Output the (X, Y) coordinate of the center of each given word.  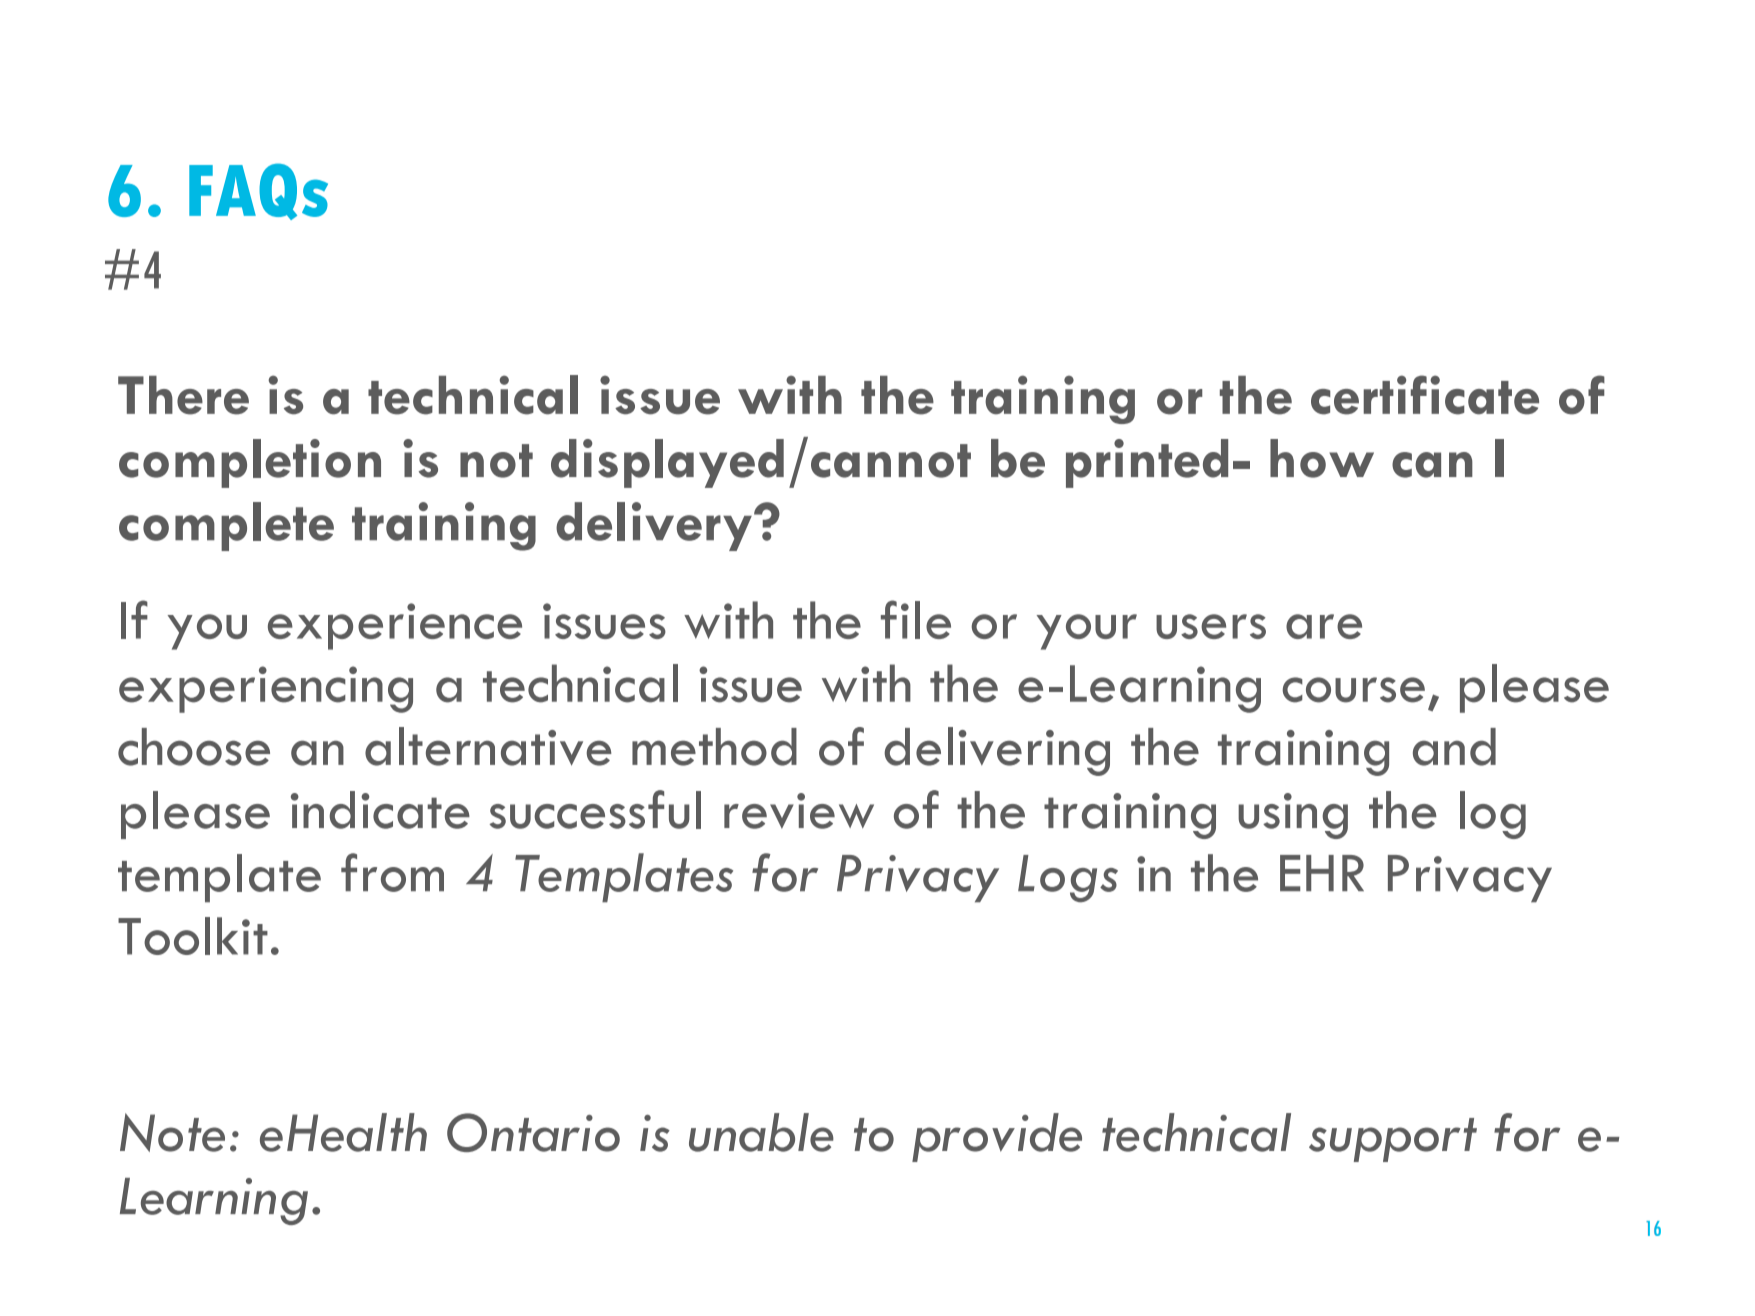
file (916, 619)
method (714, 747)
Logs (1068, 878)
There (183, 395)
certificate (1425, 395)
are (1324, 626)
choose (194, 747)
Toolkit (193, 936)
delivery (654, 526)
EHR (1322, 873)
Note (172, 1132)
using (1293, 816)
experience (395, 626)
